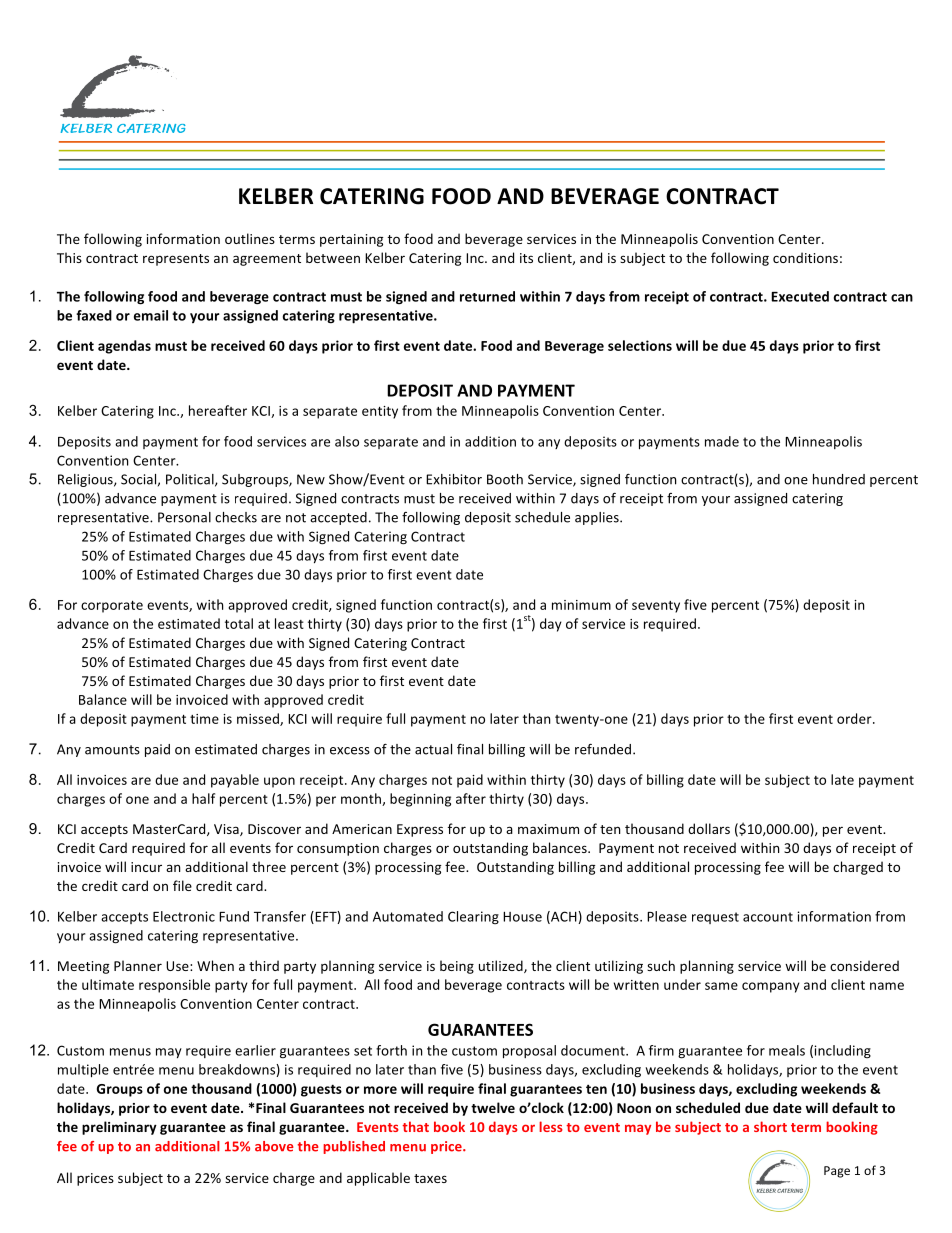 The width and height of the screenshot is (952, 1233). What do you see at coordinates (487, 296) in the screenshot?
I see `returned` at bounding box center [487, 296].
